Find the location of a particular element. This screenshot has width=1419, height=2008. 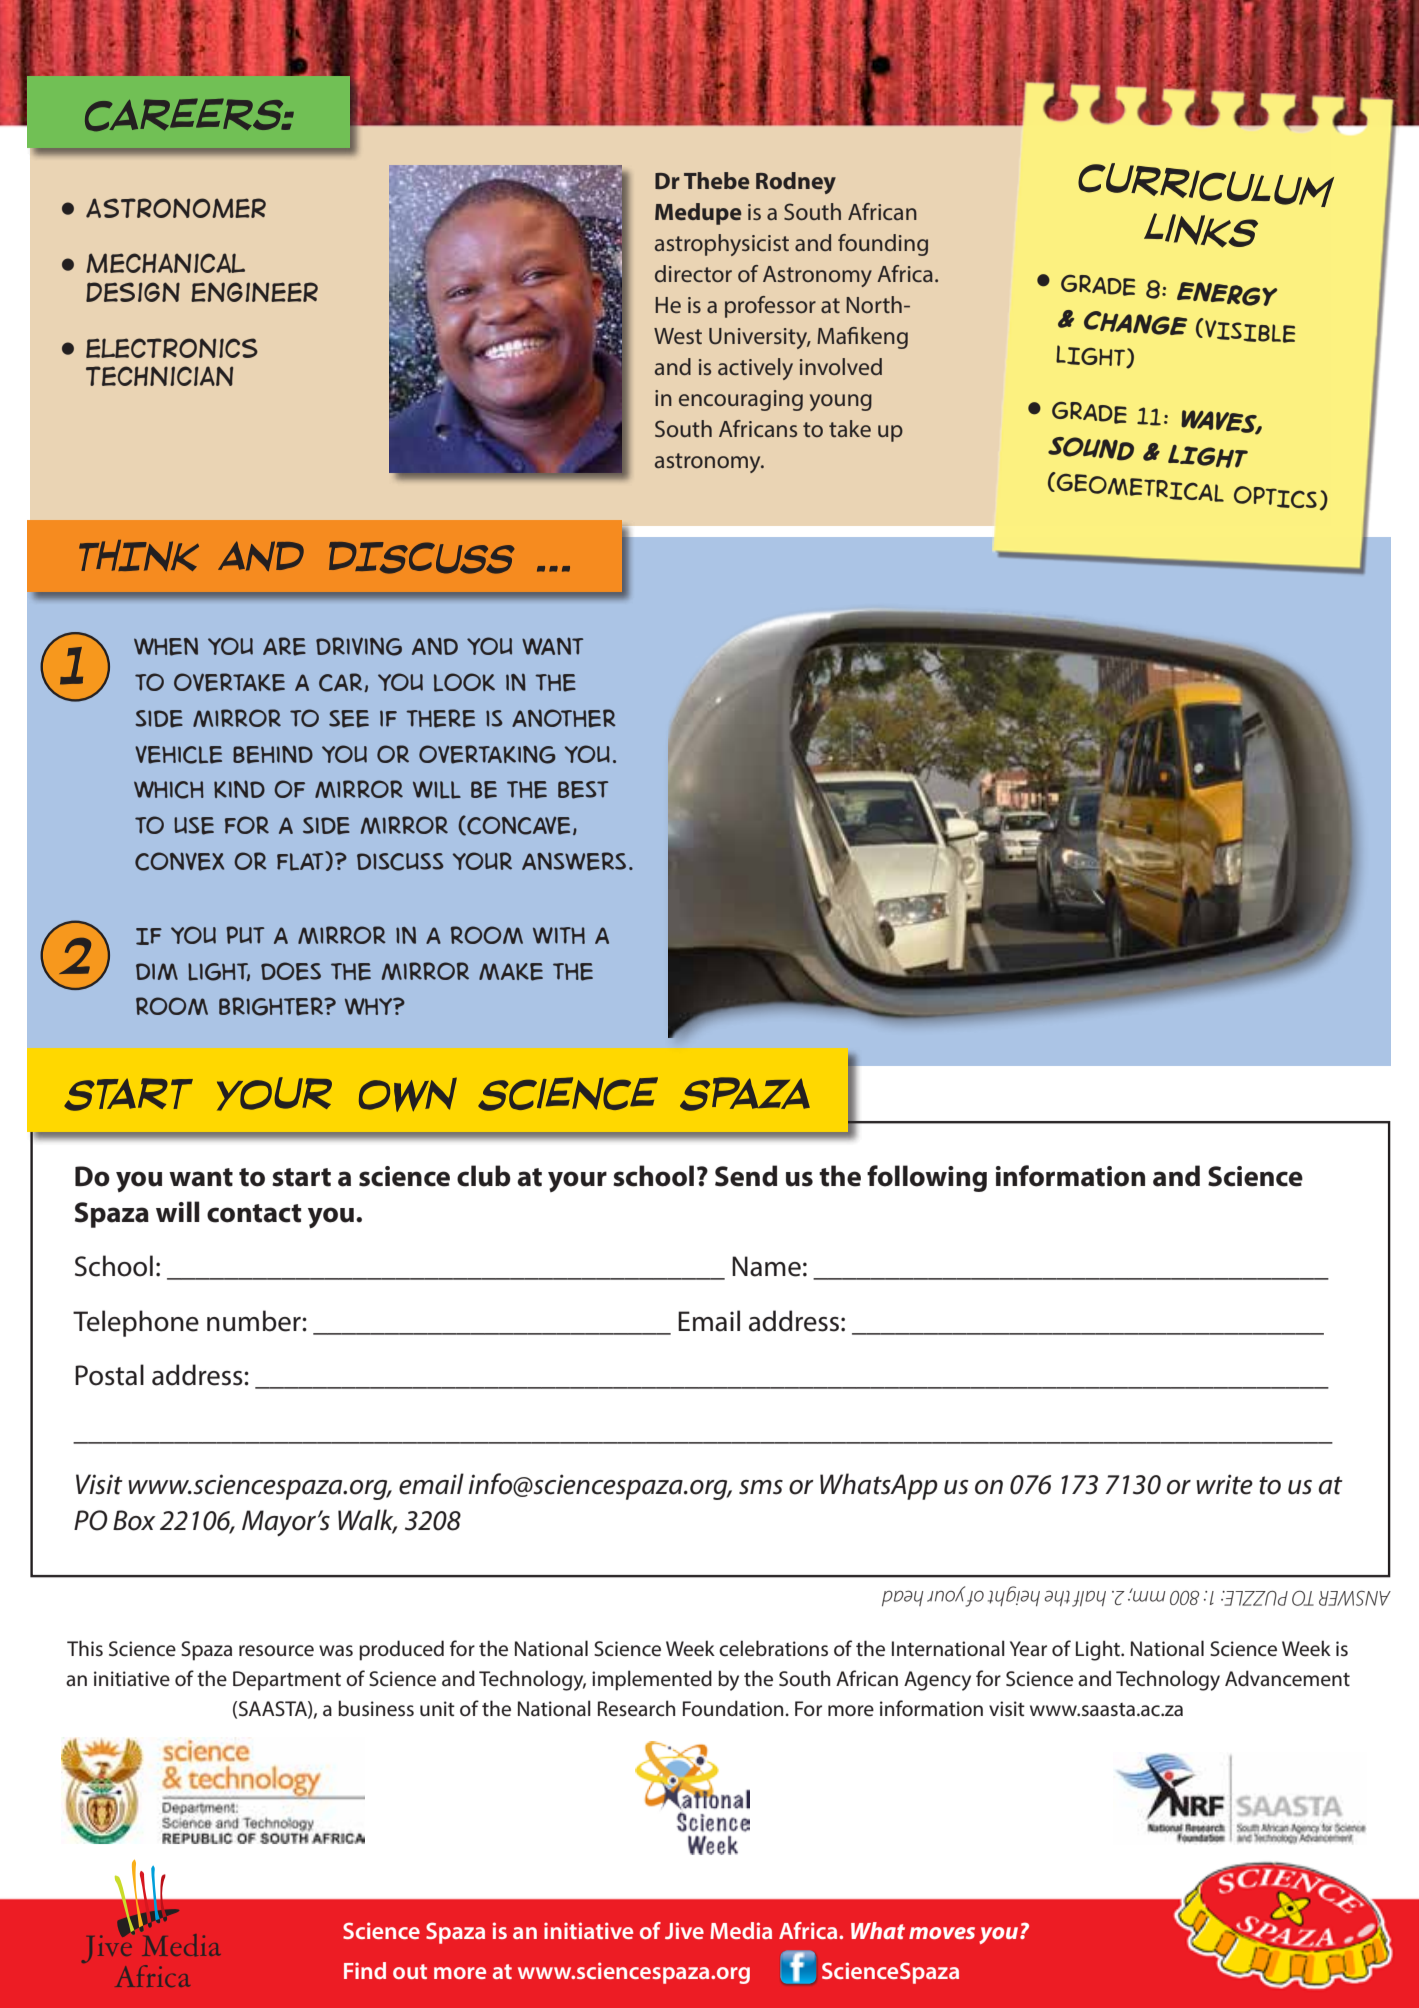

founding is located at coordinates (883, 245).
